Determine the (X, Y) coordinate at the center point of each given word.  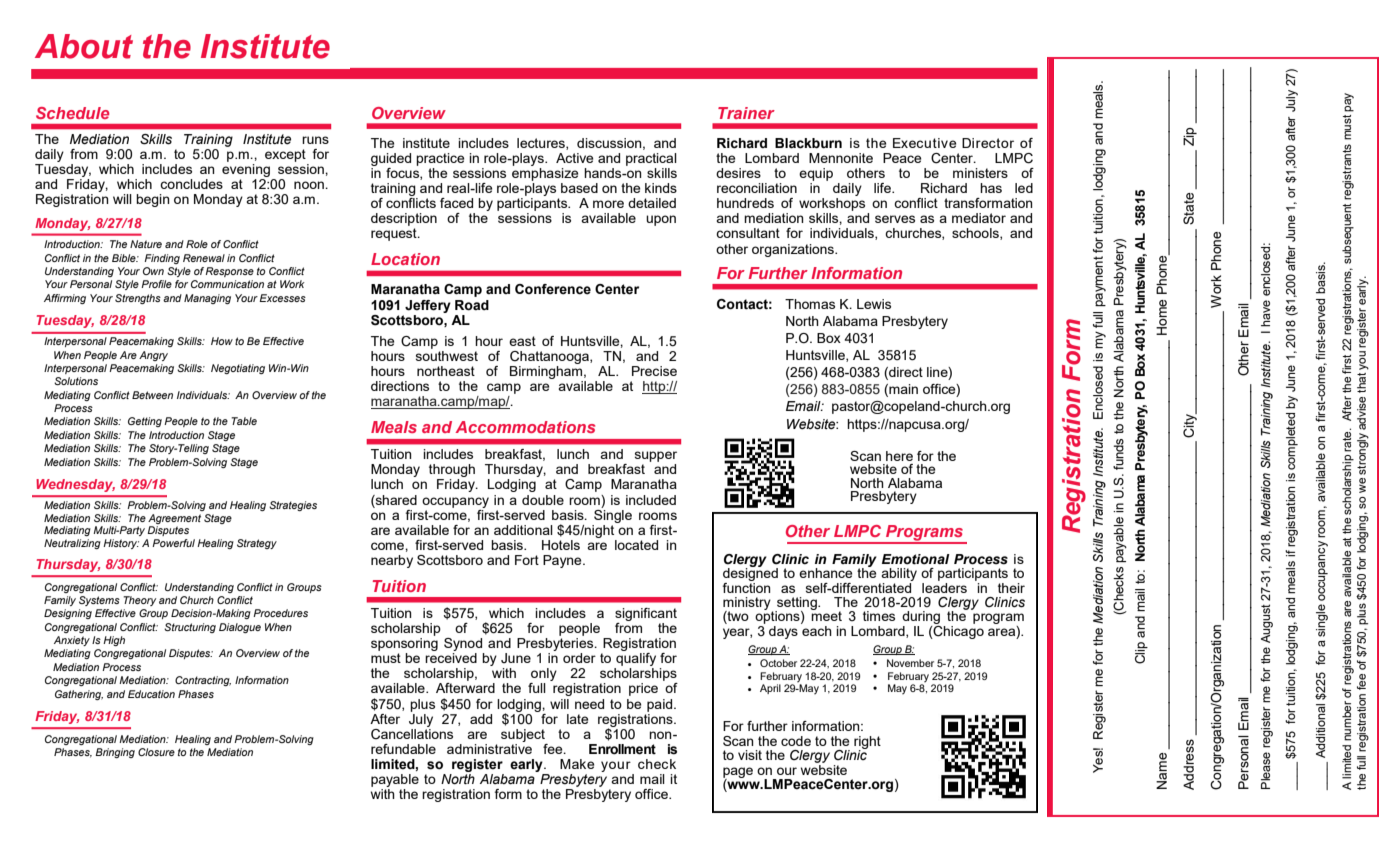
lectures (542, 144)
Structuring (190, 628)
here (899, 456)
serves (895, 219)
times (879, 616)
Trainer (746, 113)
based (579, 188)
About (84, 46)
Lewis (874, 304)
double (543, 500)
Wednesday (75, 485)
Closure (156, 752)
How (222, 341)
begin (153, 200)
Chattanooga (550, 357)
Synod (463, 644)
